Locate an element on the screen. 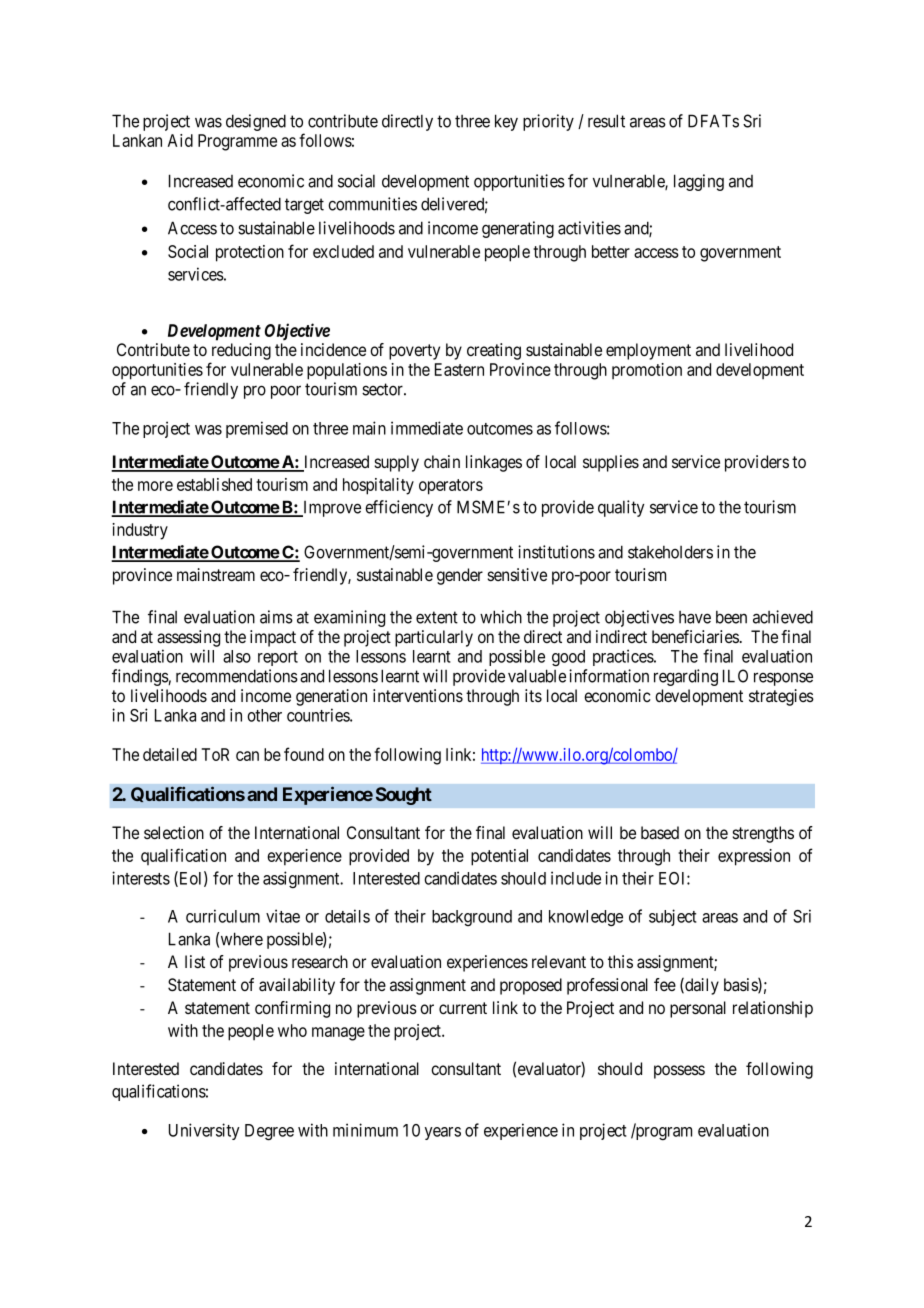 The width and height of the screenshot is (924, 1308). based is located at coordinates (660, 833).
